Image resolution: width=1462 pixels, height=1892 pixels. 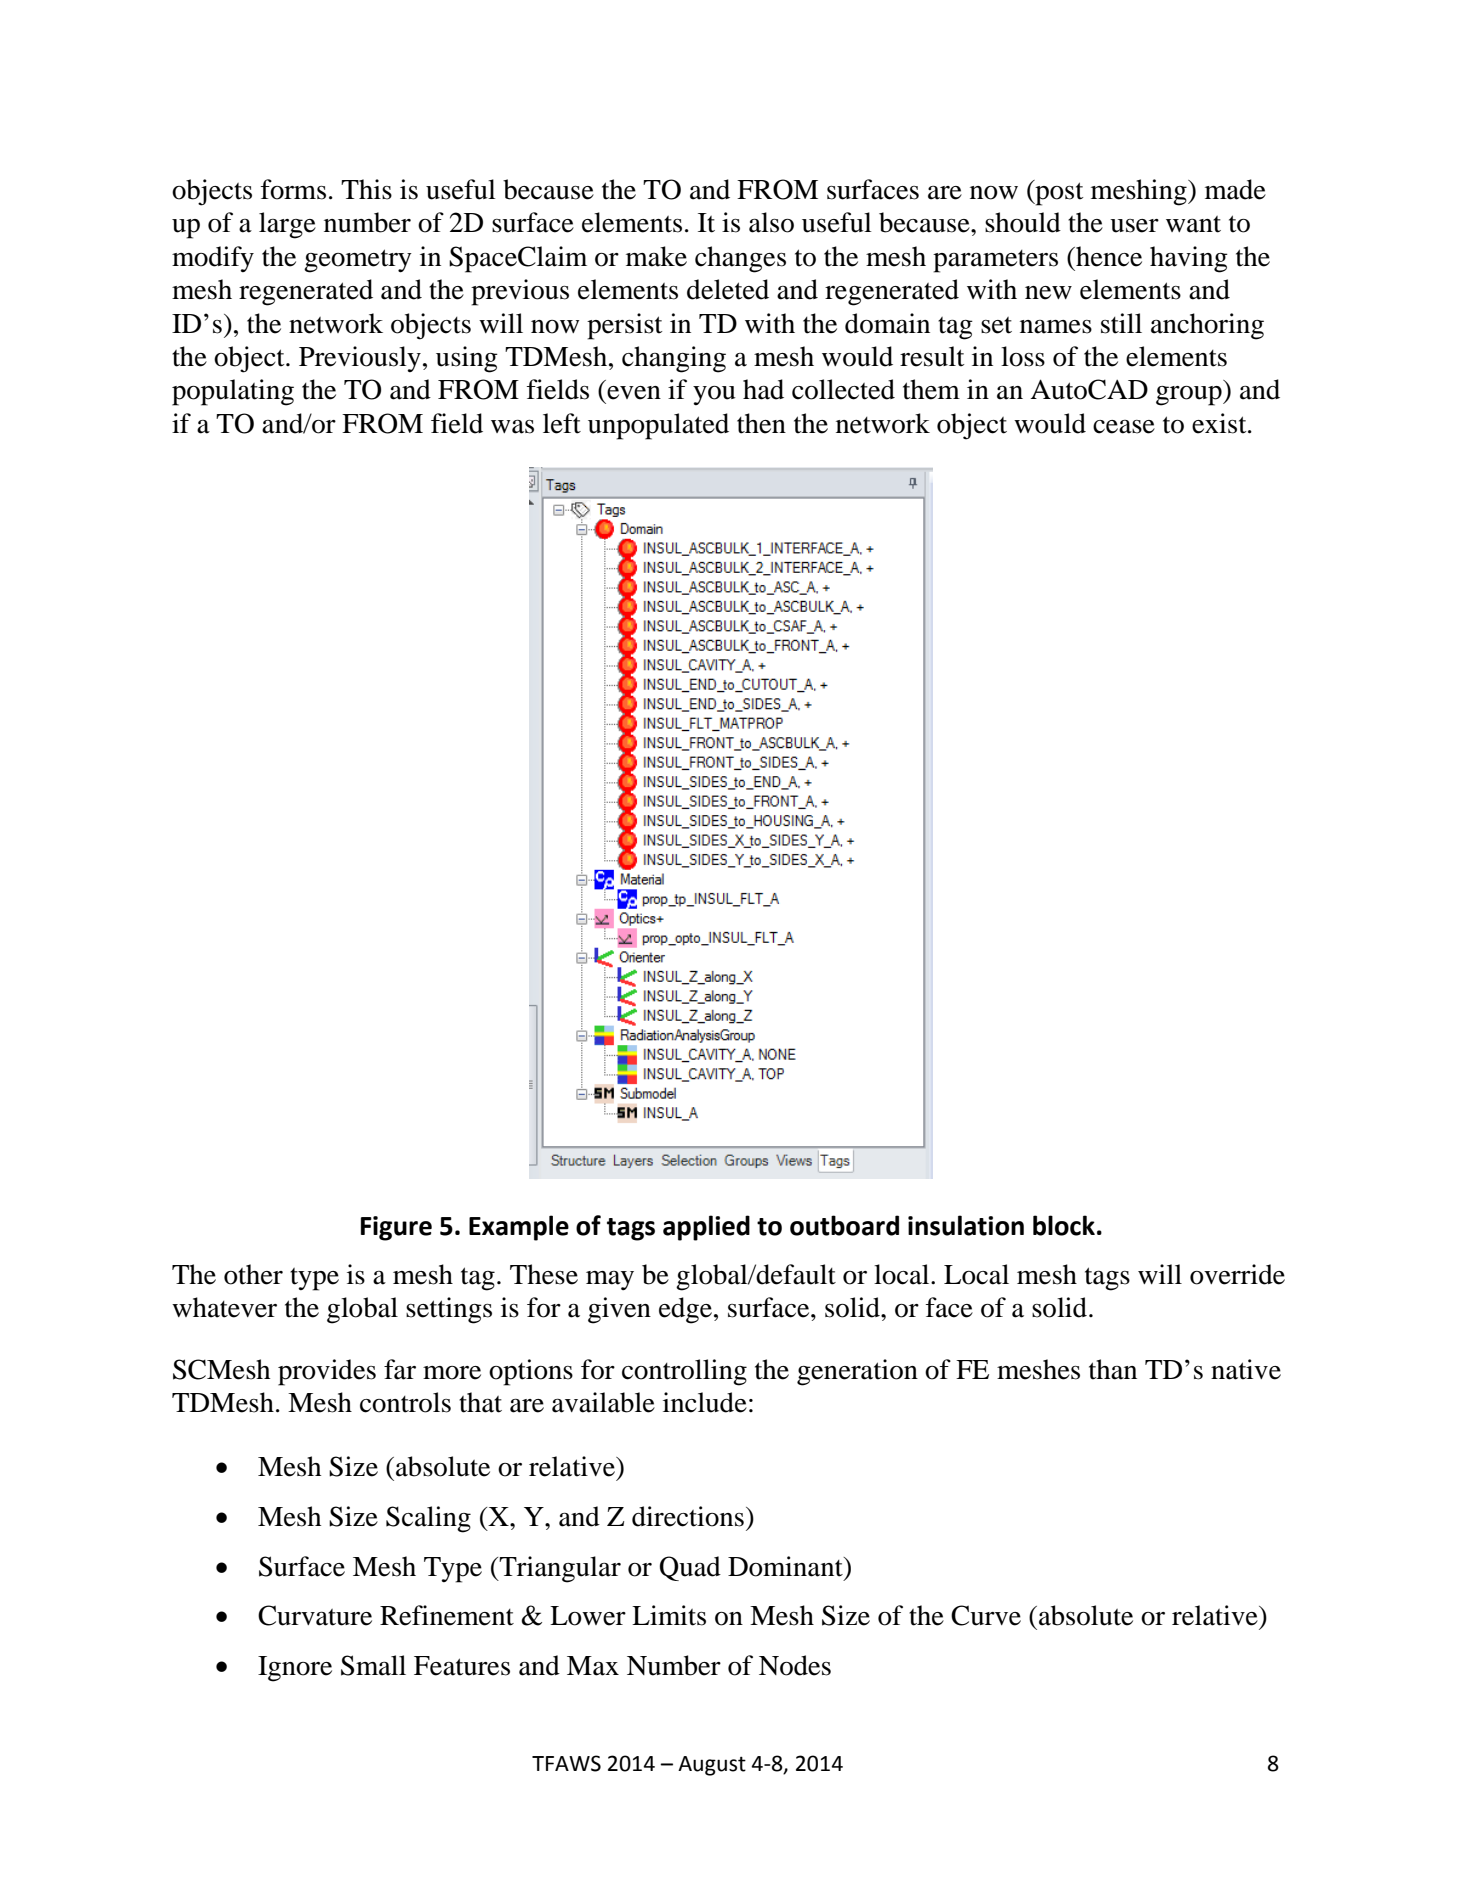 What do you see at coordinates (761, 423) in the screenshot?
I see `then` at bounding box center [761, 423].
